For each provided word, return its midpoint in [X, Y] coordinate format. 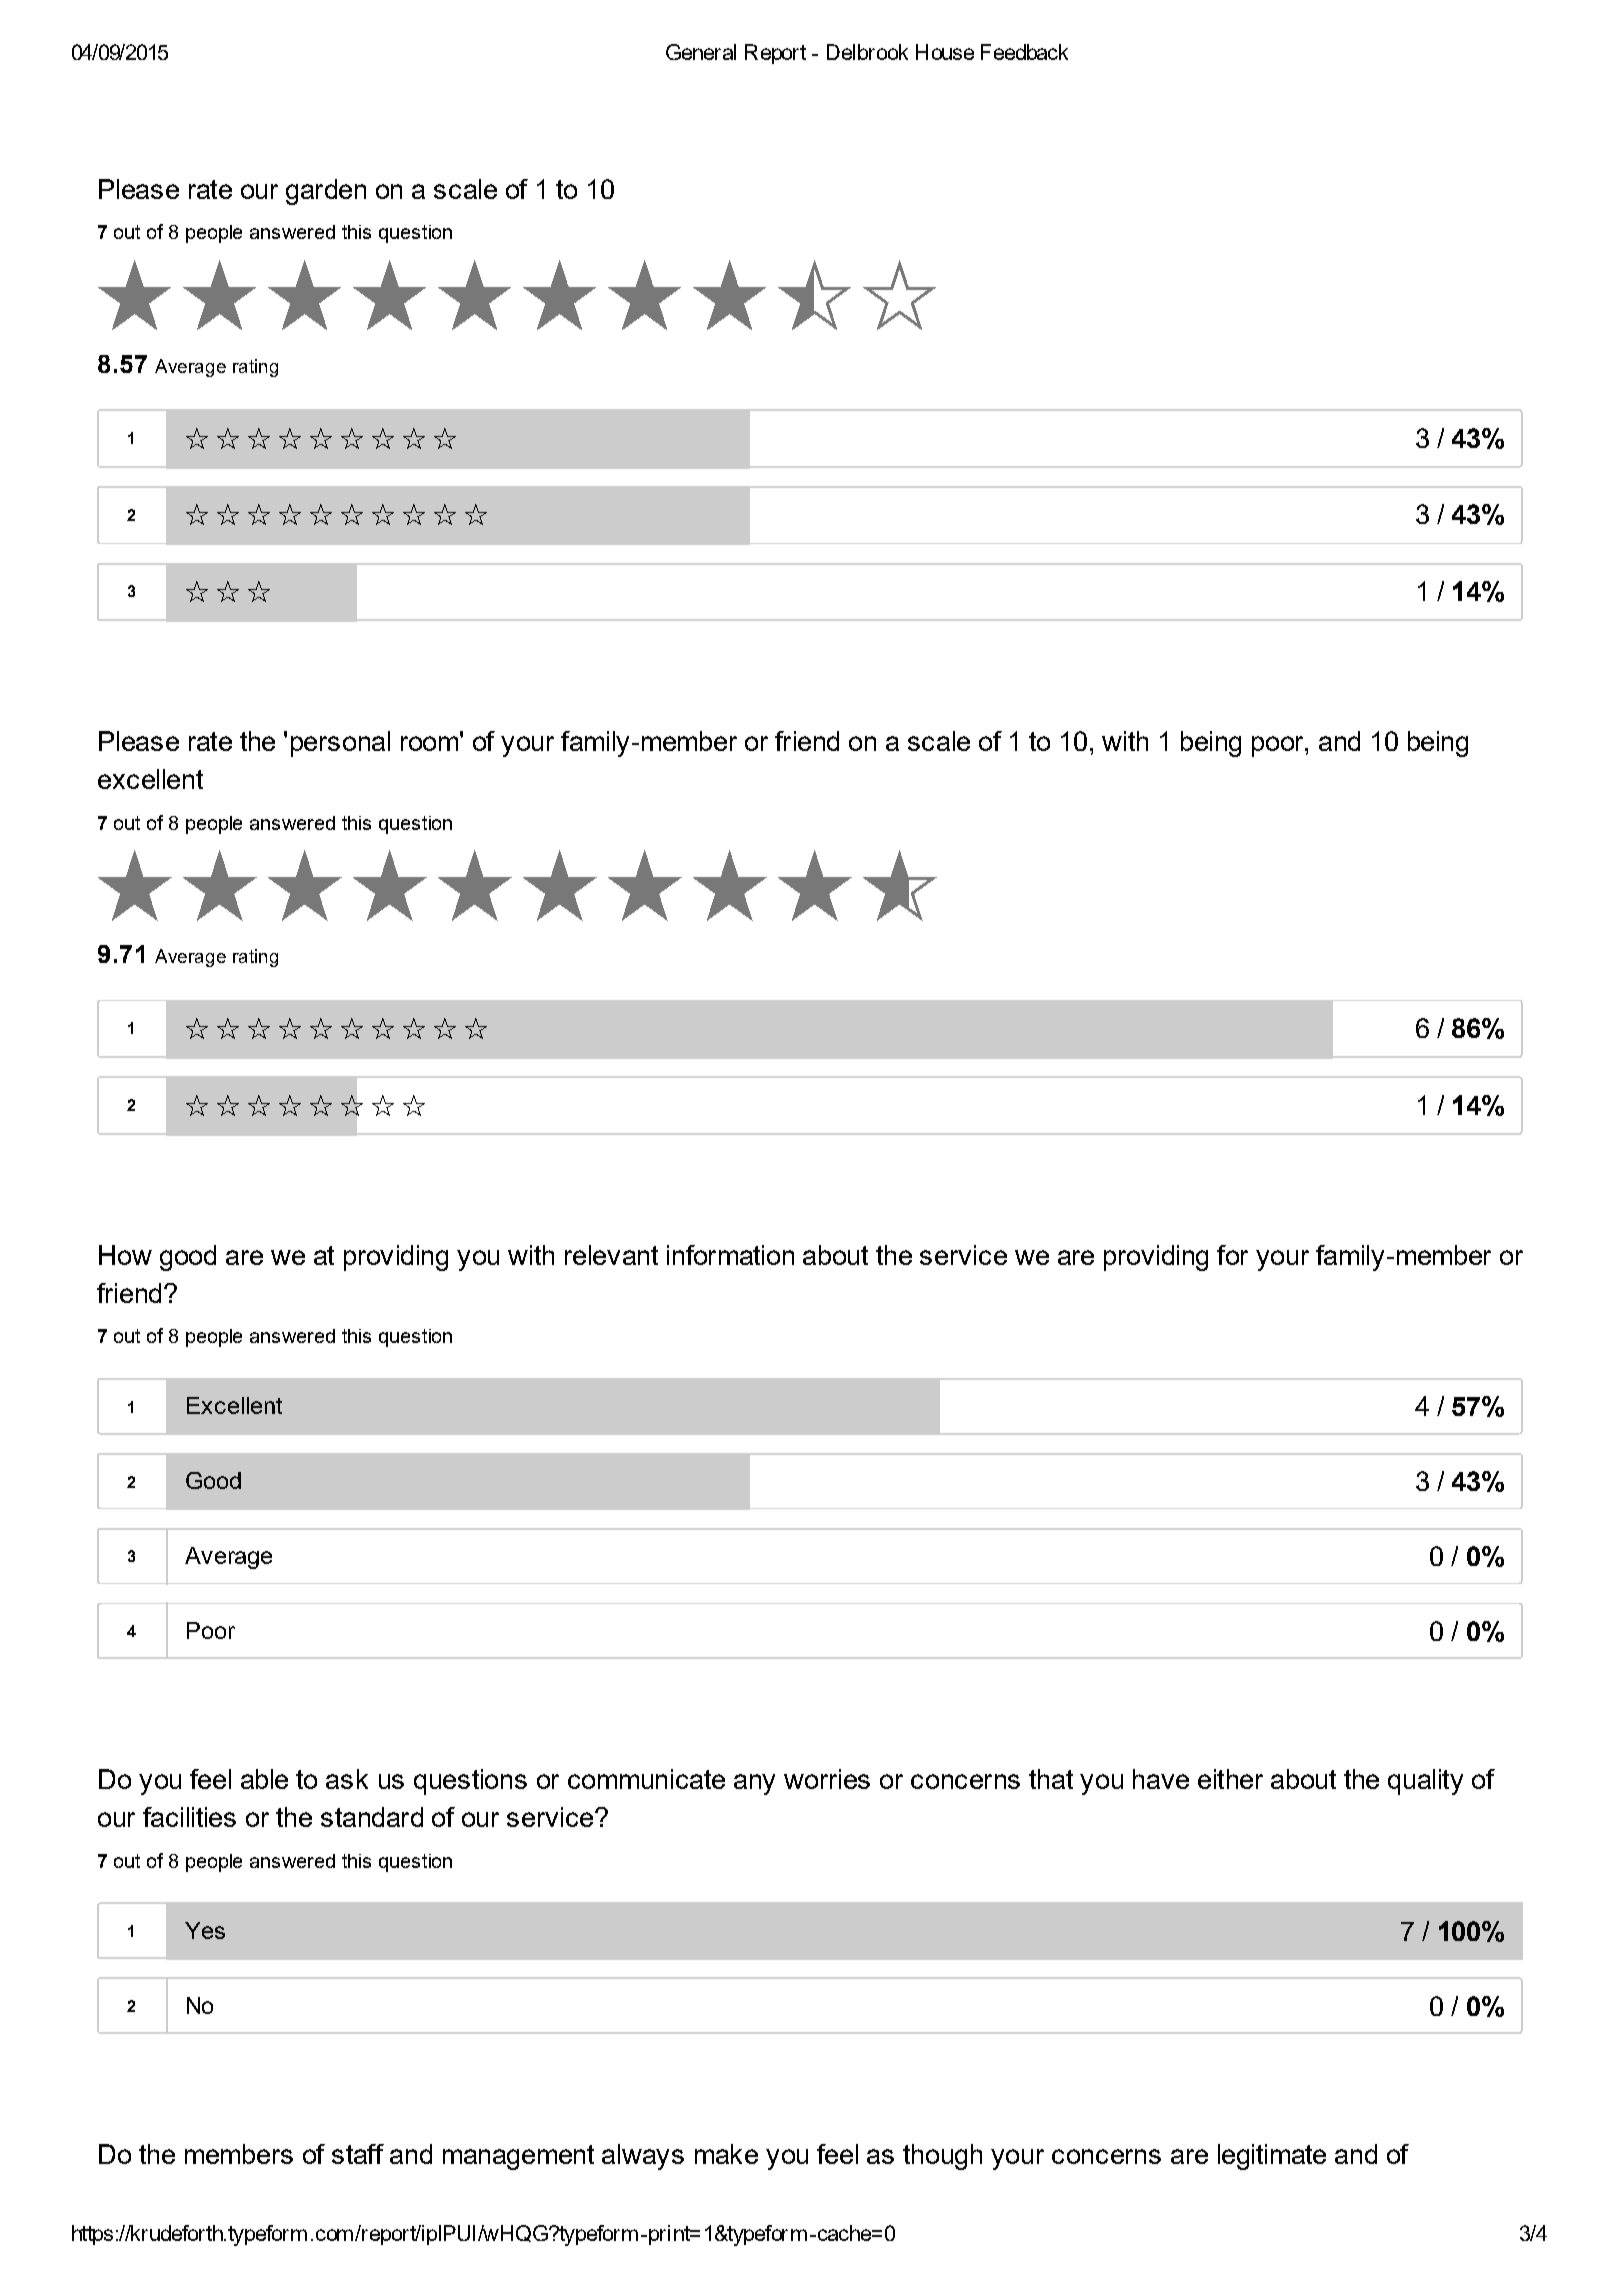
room [429, 743]
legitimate [1272, 2157]
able [264, 1779]
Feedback [1024, 52]
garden [326, 192]
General [701, 52]
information [730, 1255]
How [125, 1255]
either [1230, 1779]
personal [340, 744]
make [726, 2154]
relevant [611, 1255]
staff [358, 2154]
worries [827, 1779]
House [945, 52]
